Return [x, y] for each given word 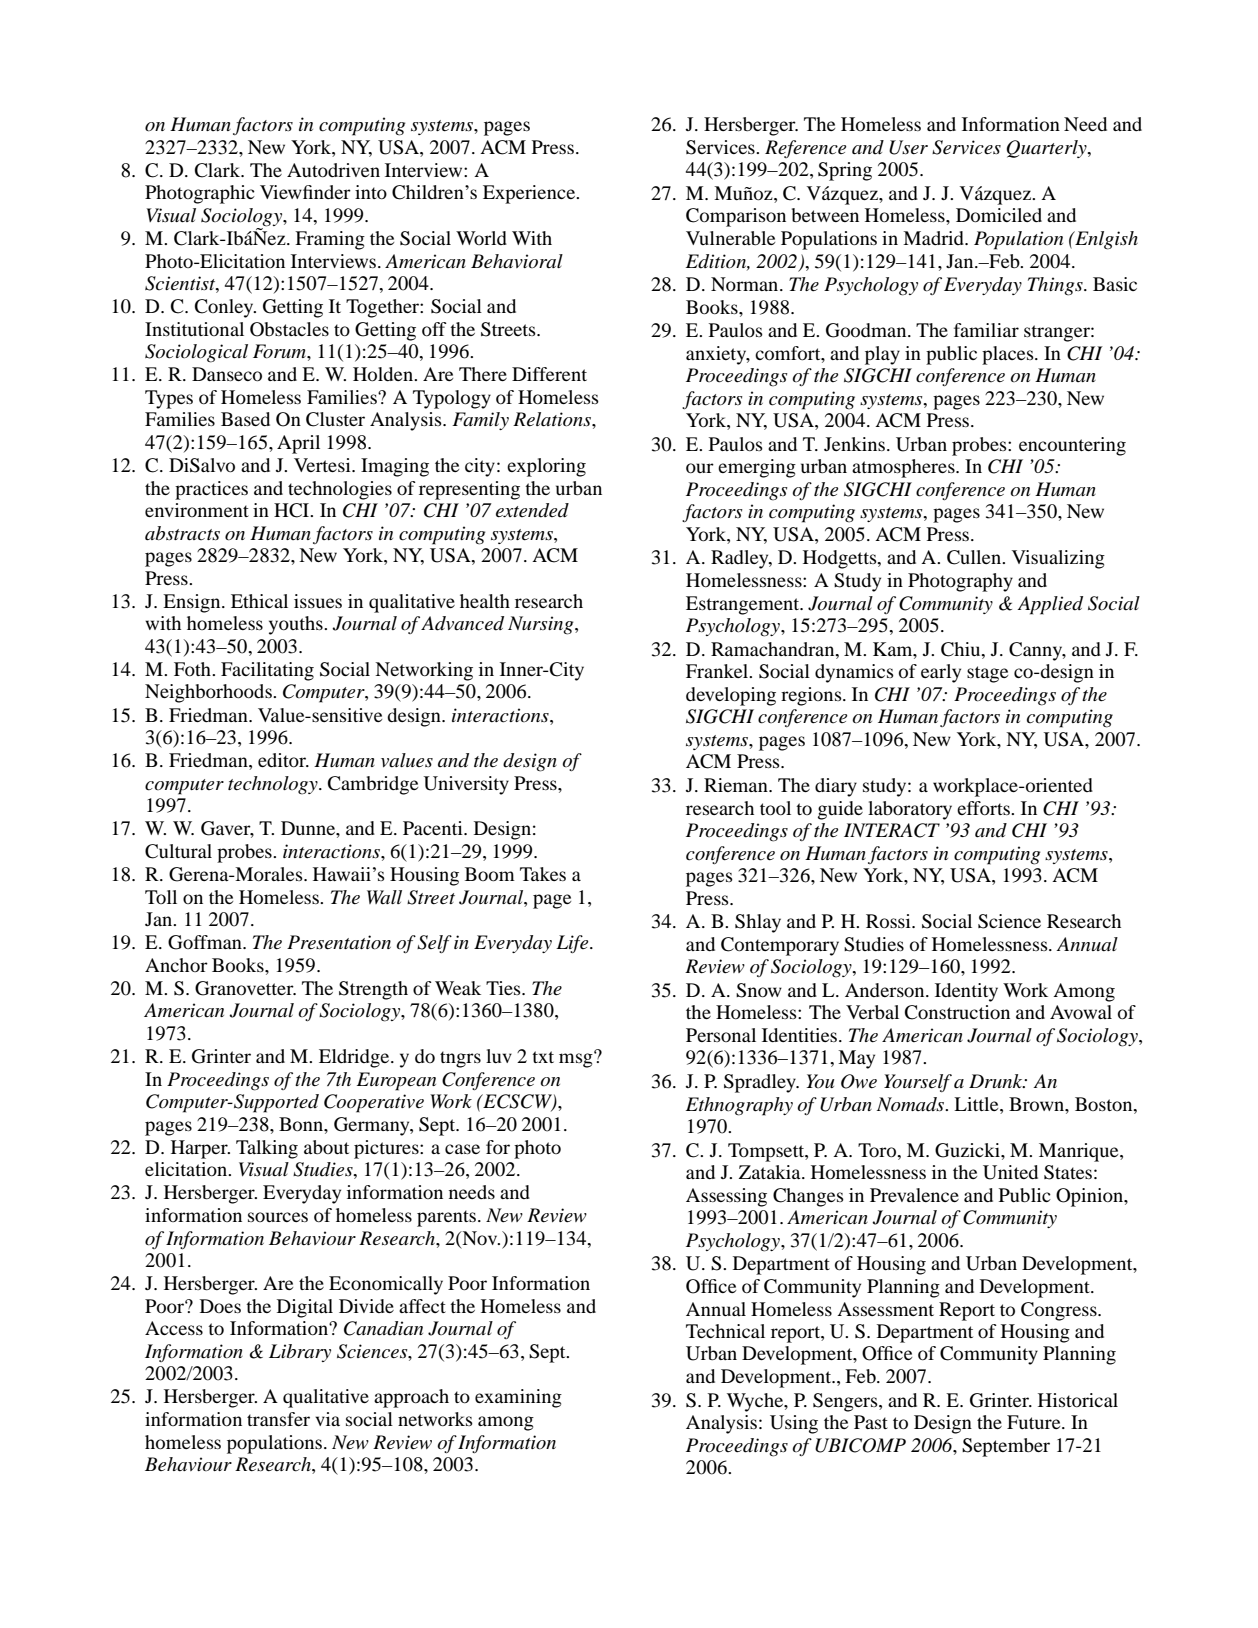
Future [1035, 1422]
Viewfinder [305, 192]
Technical [725, 1331]
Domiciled [999, 215]
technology [274, 785]
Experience [530, 194]
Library [300, 1353]
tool [775, 808]
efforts [984, 808]
